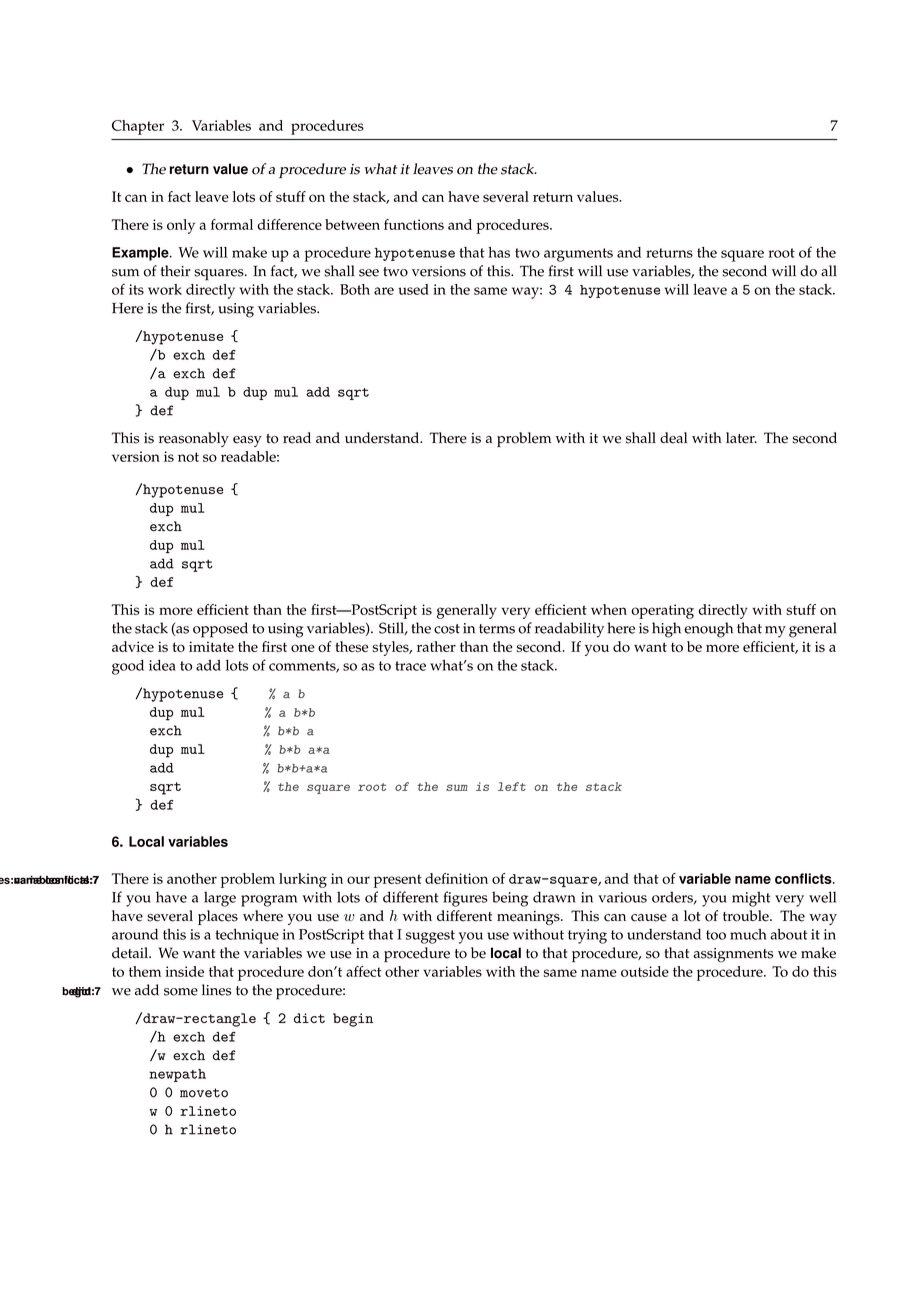 The height and width of the document is (1307, 924). Describe the element at coordinates (194, 439) in the document. I see `reasonably` at that location.
